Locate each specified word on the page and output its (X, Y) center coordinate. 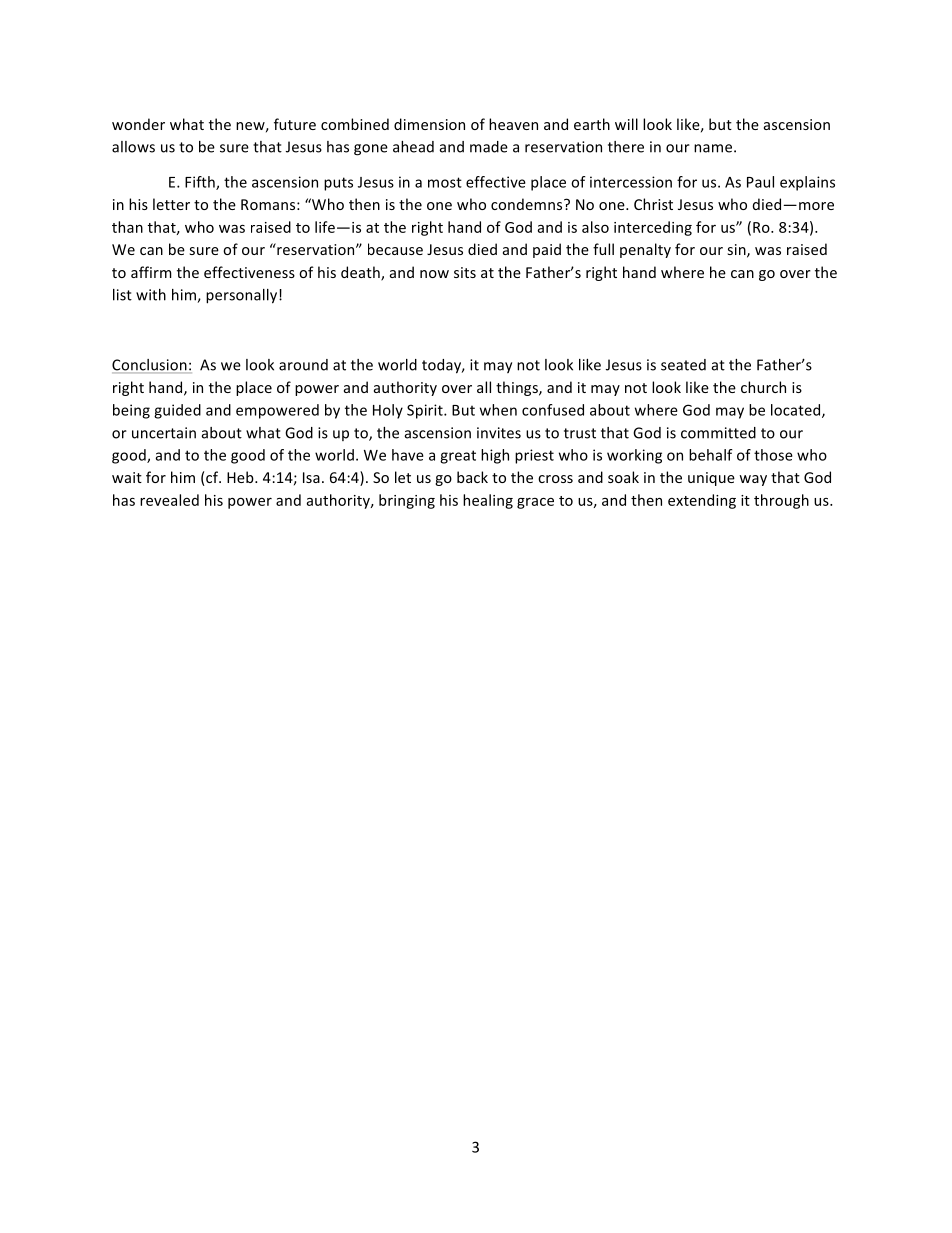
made (489, 147)
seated (683, 365)
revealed (169, 500)
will (626, 124)
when (498, 410)
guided (177, 411)
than (127, 227)
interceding (653, 228)
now (434, 274)
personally (241, 296)
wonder (138, 124)
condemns (528, 204)
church (763, 387)
